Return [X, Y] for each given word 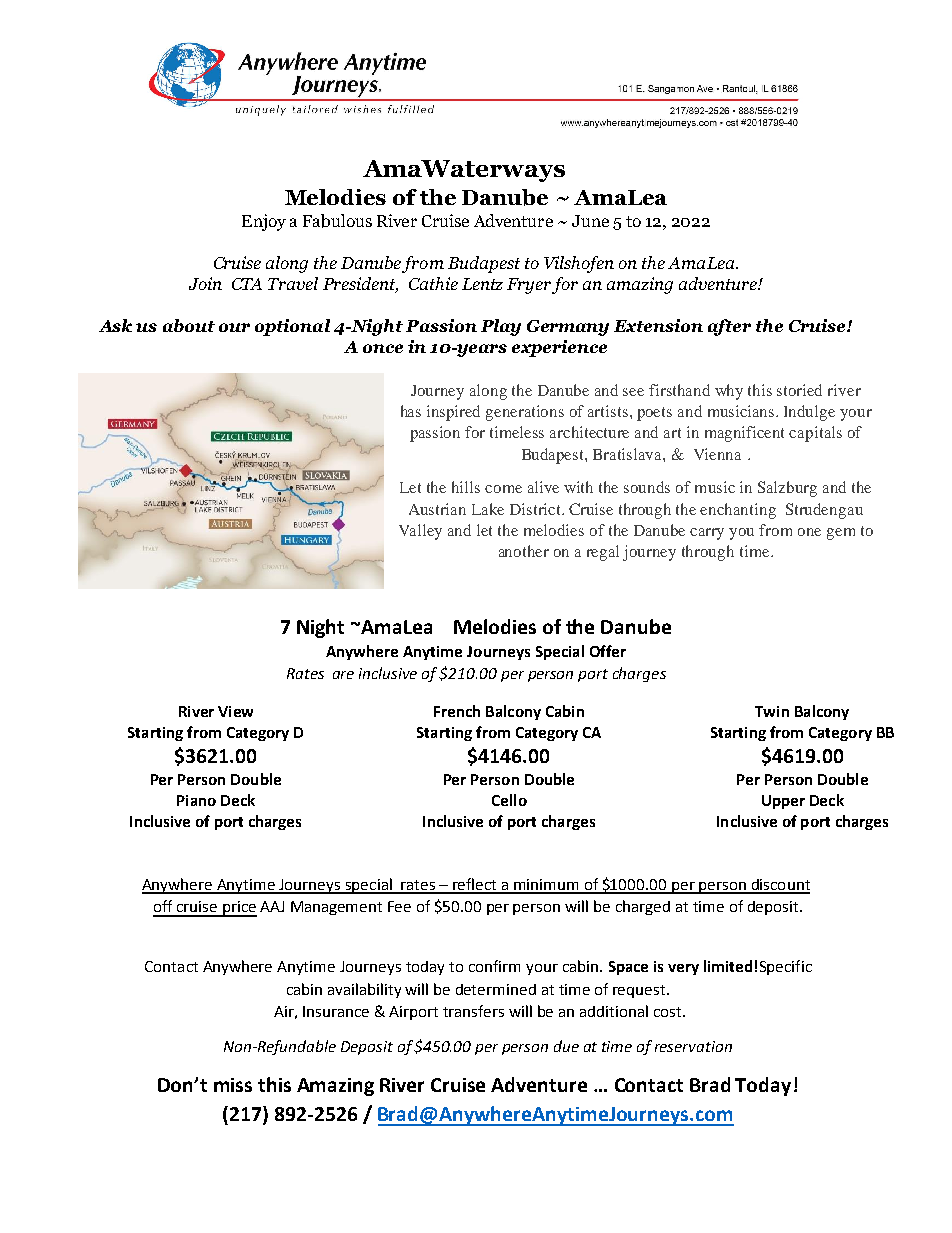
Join [205, 283]
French [457, 711]
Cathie [433, 283]
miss [233, 1085]
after [729, 327]
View [235, 711]
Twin [772, 711]
